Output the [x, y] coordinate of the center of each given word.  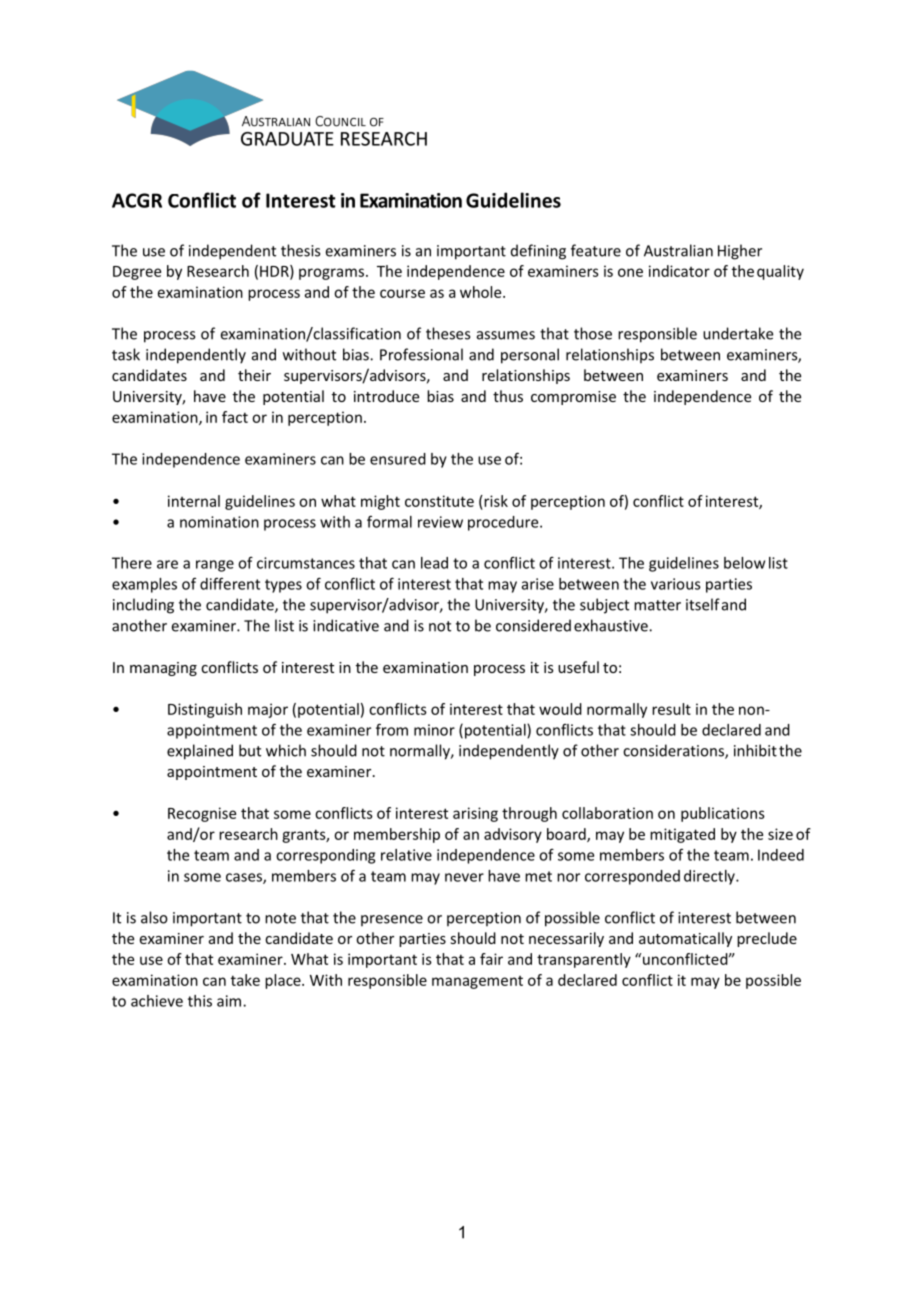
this [200, 1001]
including [143, 606]
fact [235, 417]
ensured [398, 459]
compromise [573, 398]
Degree [137, 273]
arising [475, 814]
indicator [679, 271]
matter [657, 605]
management [477, 982]
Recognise [202, 814]
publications [723, 814]
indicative [346, 625]
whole [482, 292]
